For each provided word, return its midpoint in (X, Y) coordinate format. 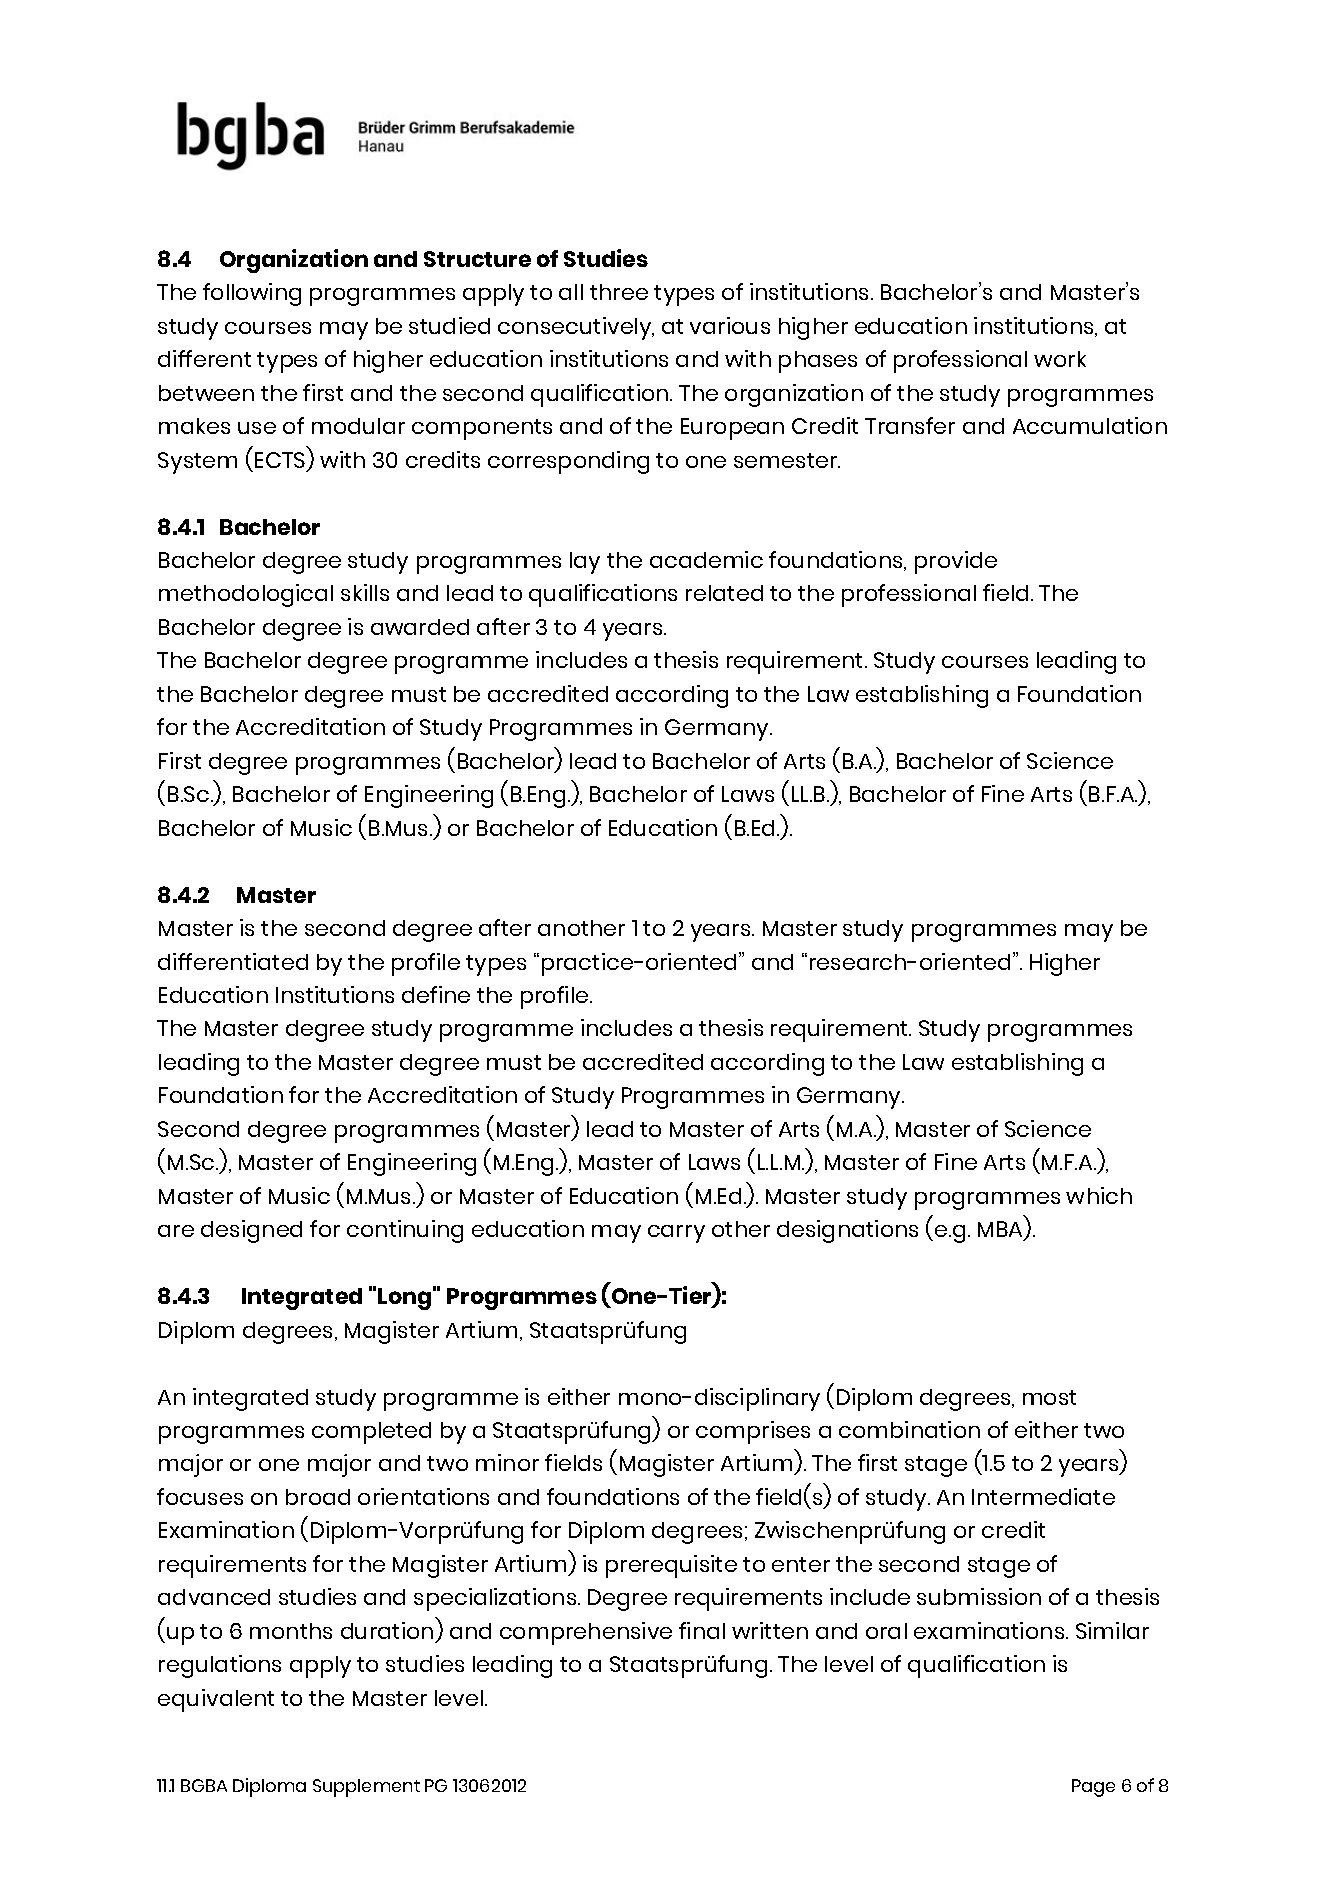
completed (371, 1433)
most (1049, 1397)
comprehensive (586, 1633)
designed (251, 1231)
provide (956, 562)
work (1060, 359)
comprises (753, 1432)
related (724, 593)
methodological (246, 595)
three (619, 292)
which (1099, 1195)
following (252, 294)
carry (676, 1234)
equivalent (216, 1700)
